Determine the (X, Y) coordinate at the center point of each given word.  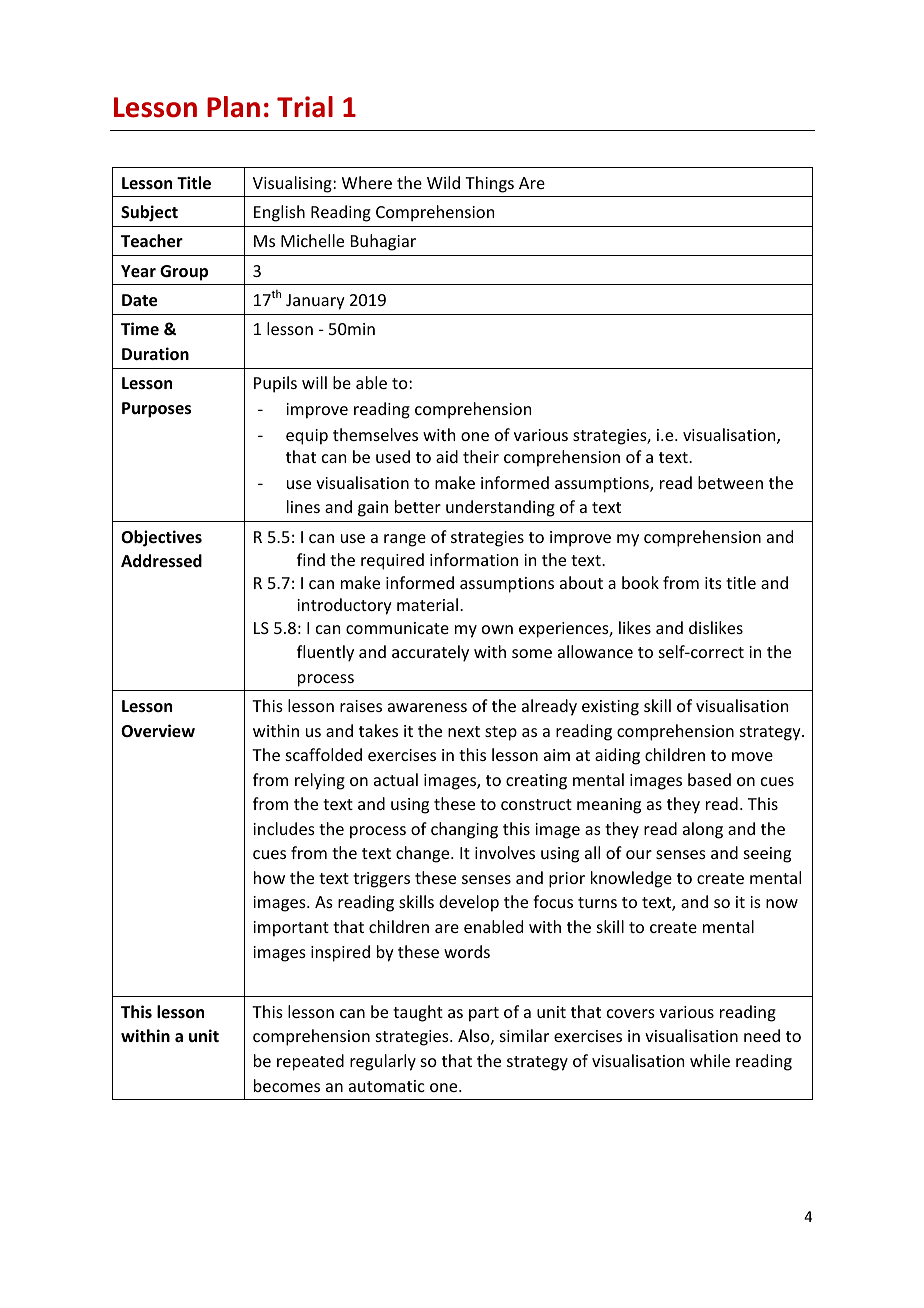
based (709, 779)
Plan (233, 107)
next (464, 731)
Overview (158, 731)
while (710, 1060)
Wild (443, 182)
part (484, 1014)
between (730, 482)
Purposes (156, 410)
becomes (287, 1085)
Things (489, 184)
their (481, 456)
